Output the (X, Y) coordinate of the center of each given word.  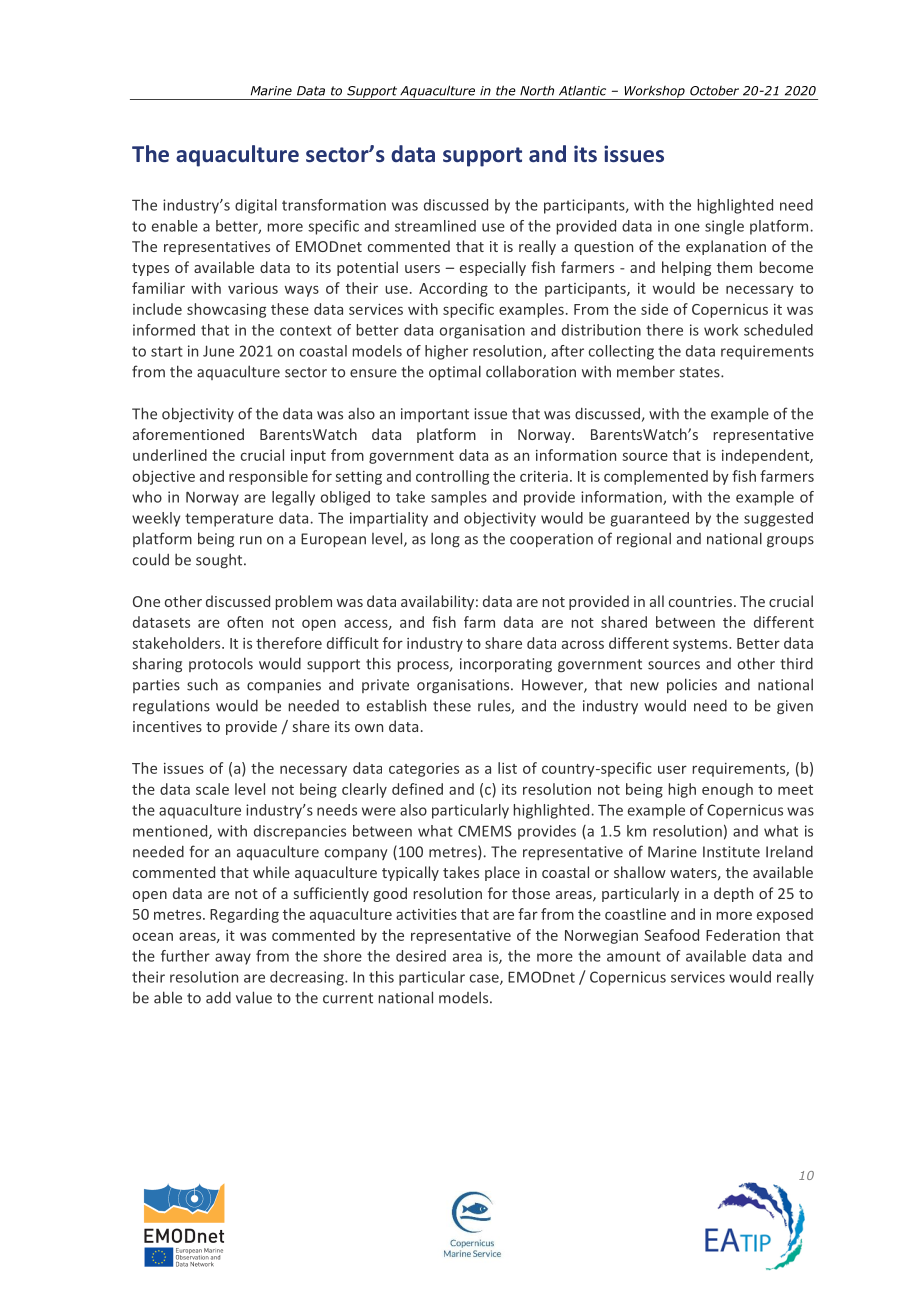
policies (692, 685)
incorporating (506, 665)
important (435, 415)
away (233, 959)
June (218, 351)
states (700, 372)
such (202, 684)
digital (256, 206)
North (537, 91)
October (714, 91)
